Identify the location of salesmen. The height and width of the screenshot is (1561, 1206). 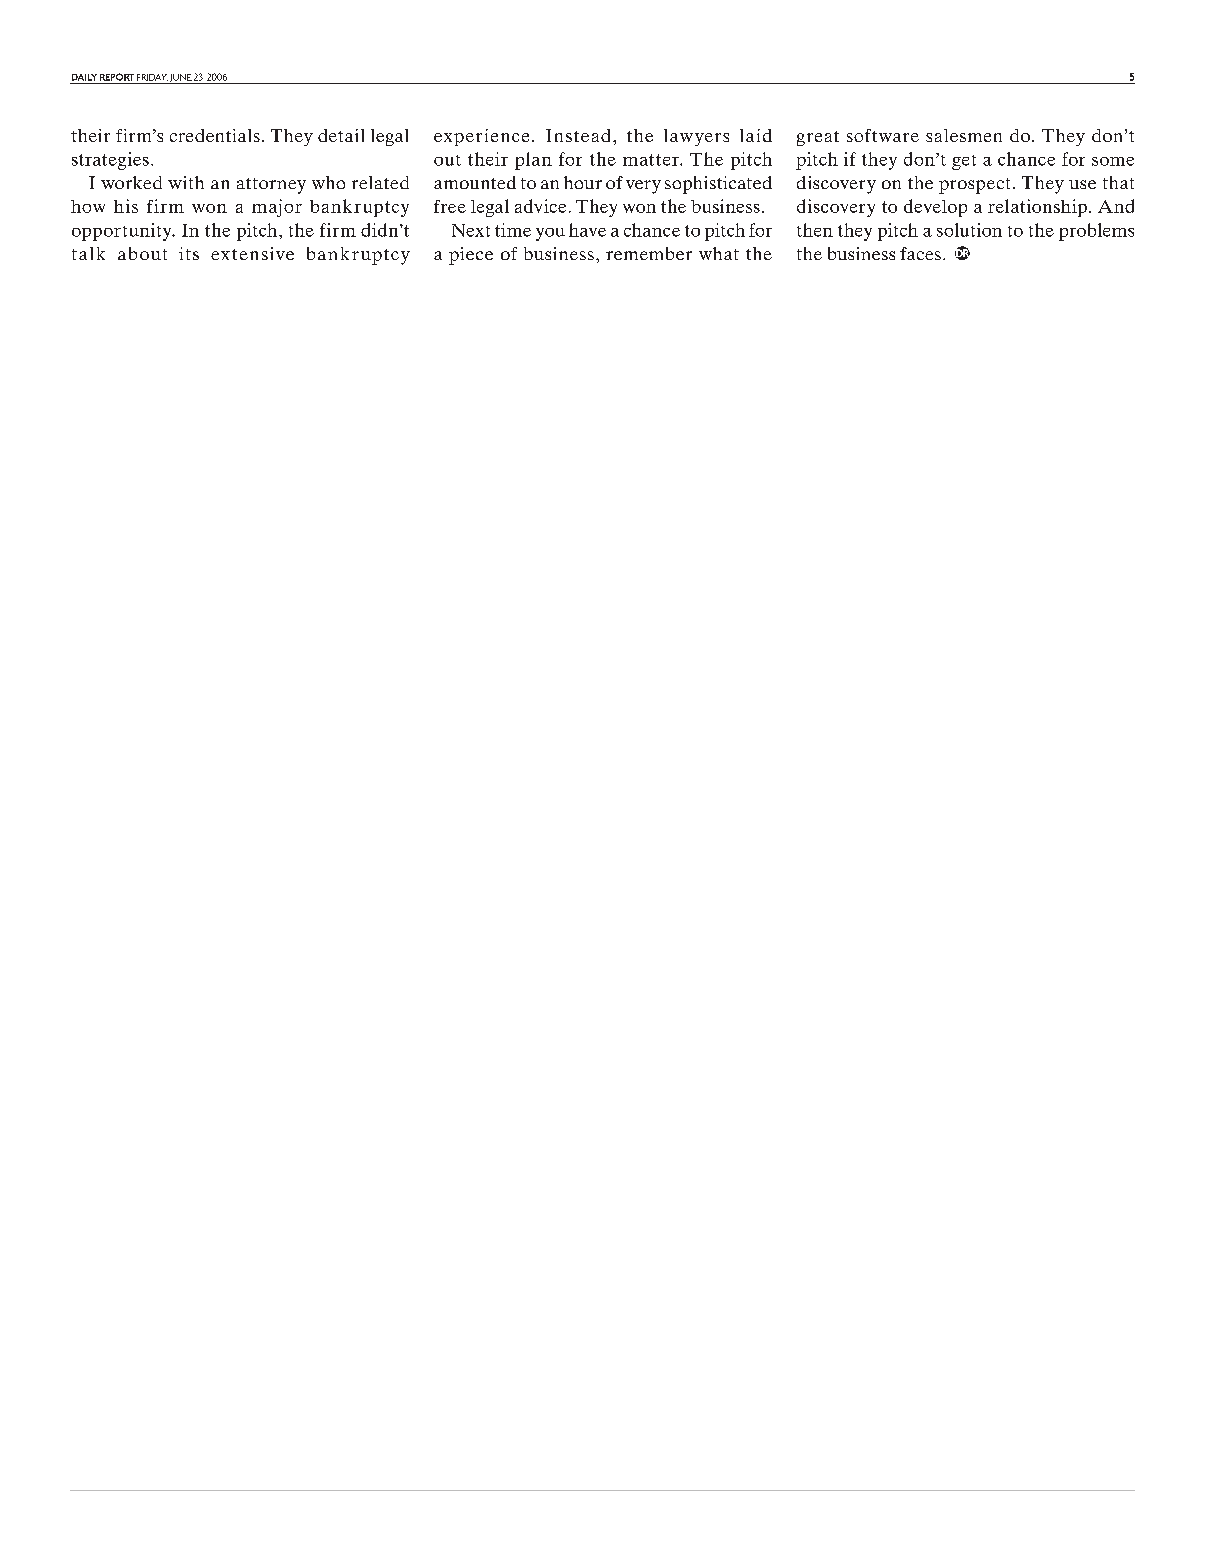
(964, 135).
